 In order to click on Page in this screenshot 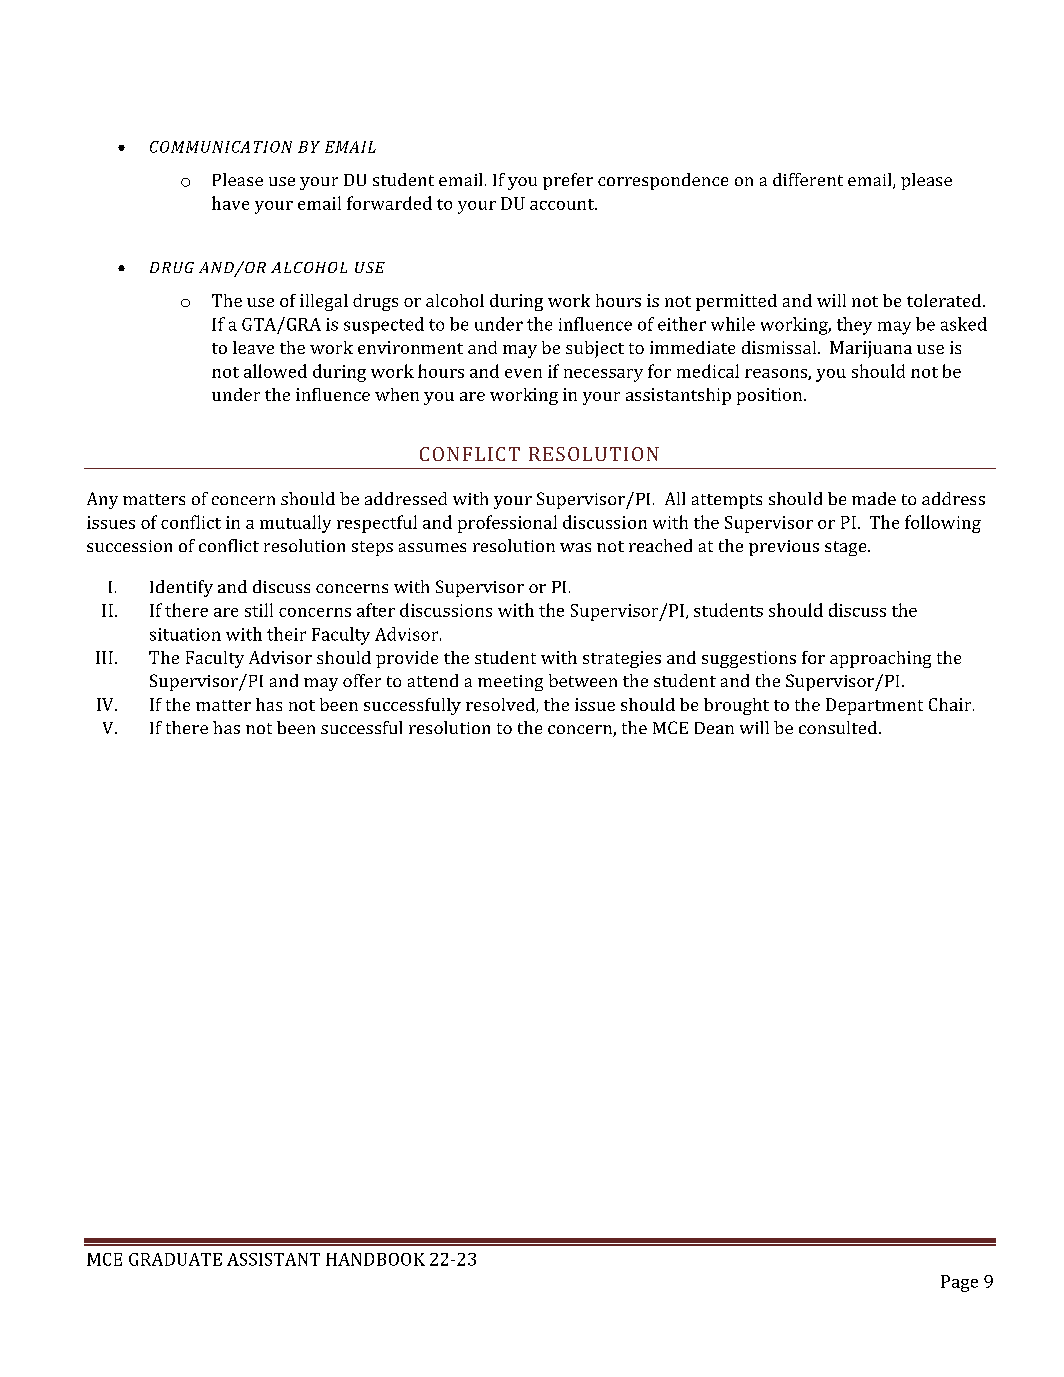, I will do `click(959, 1283)`.
